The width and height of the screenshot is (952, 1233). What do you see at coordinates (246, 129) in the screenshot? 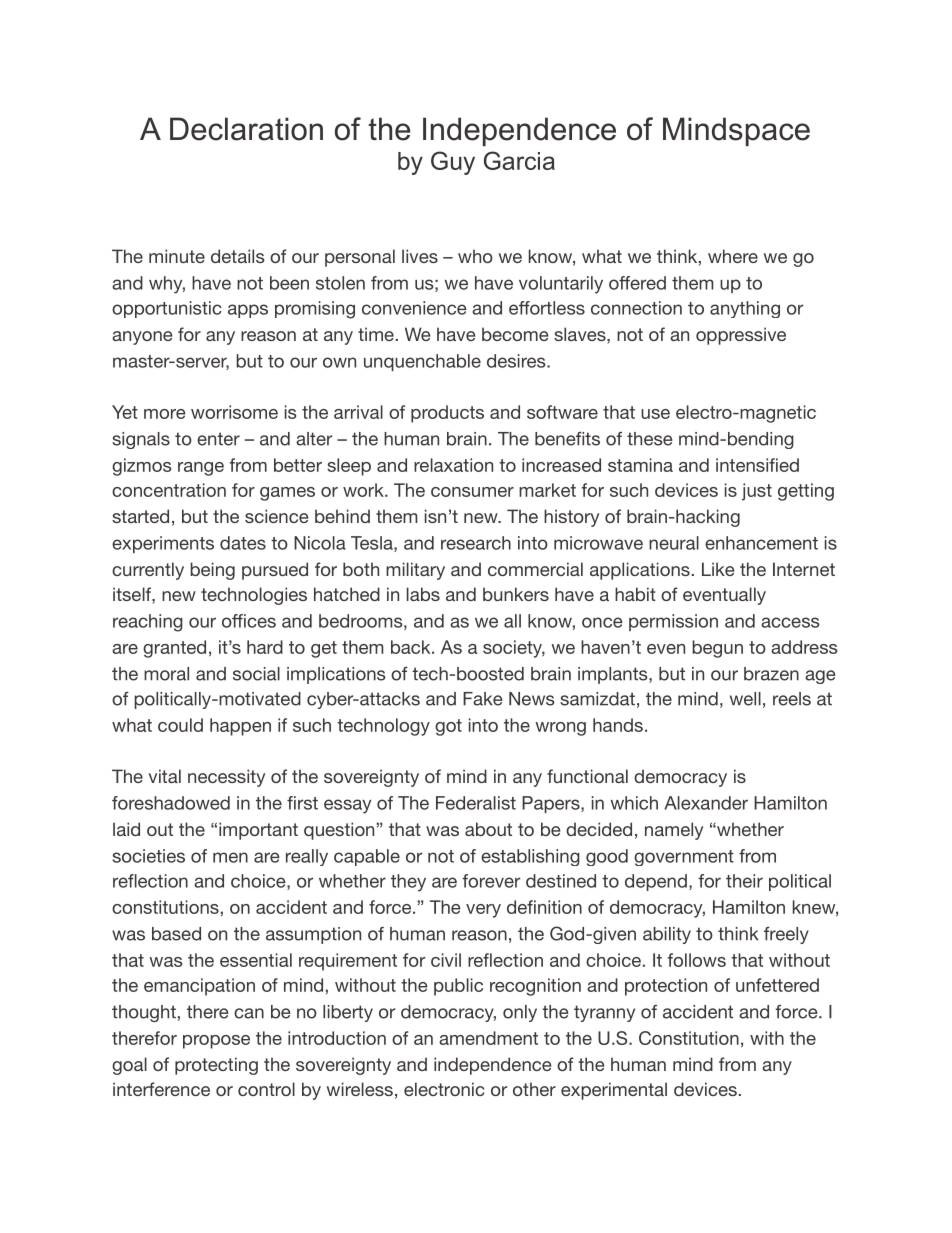
I see `Declaration` at bounding box center [246, 129].
